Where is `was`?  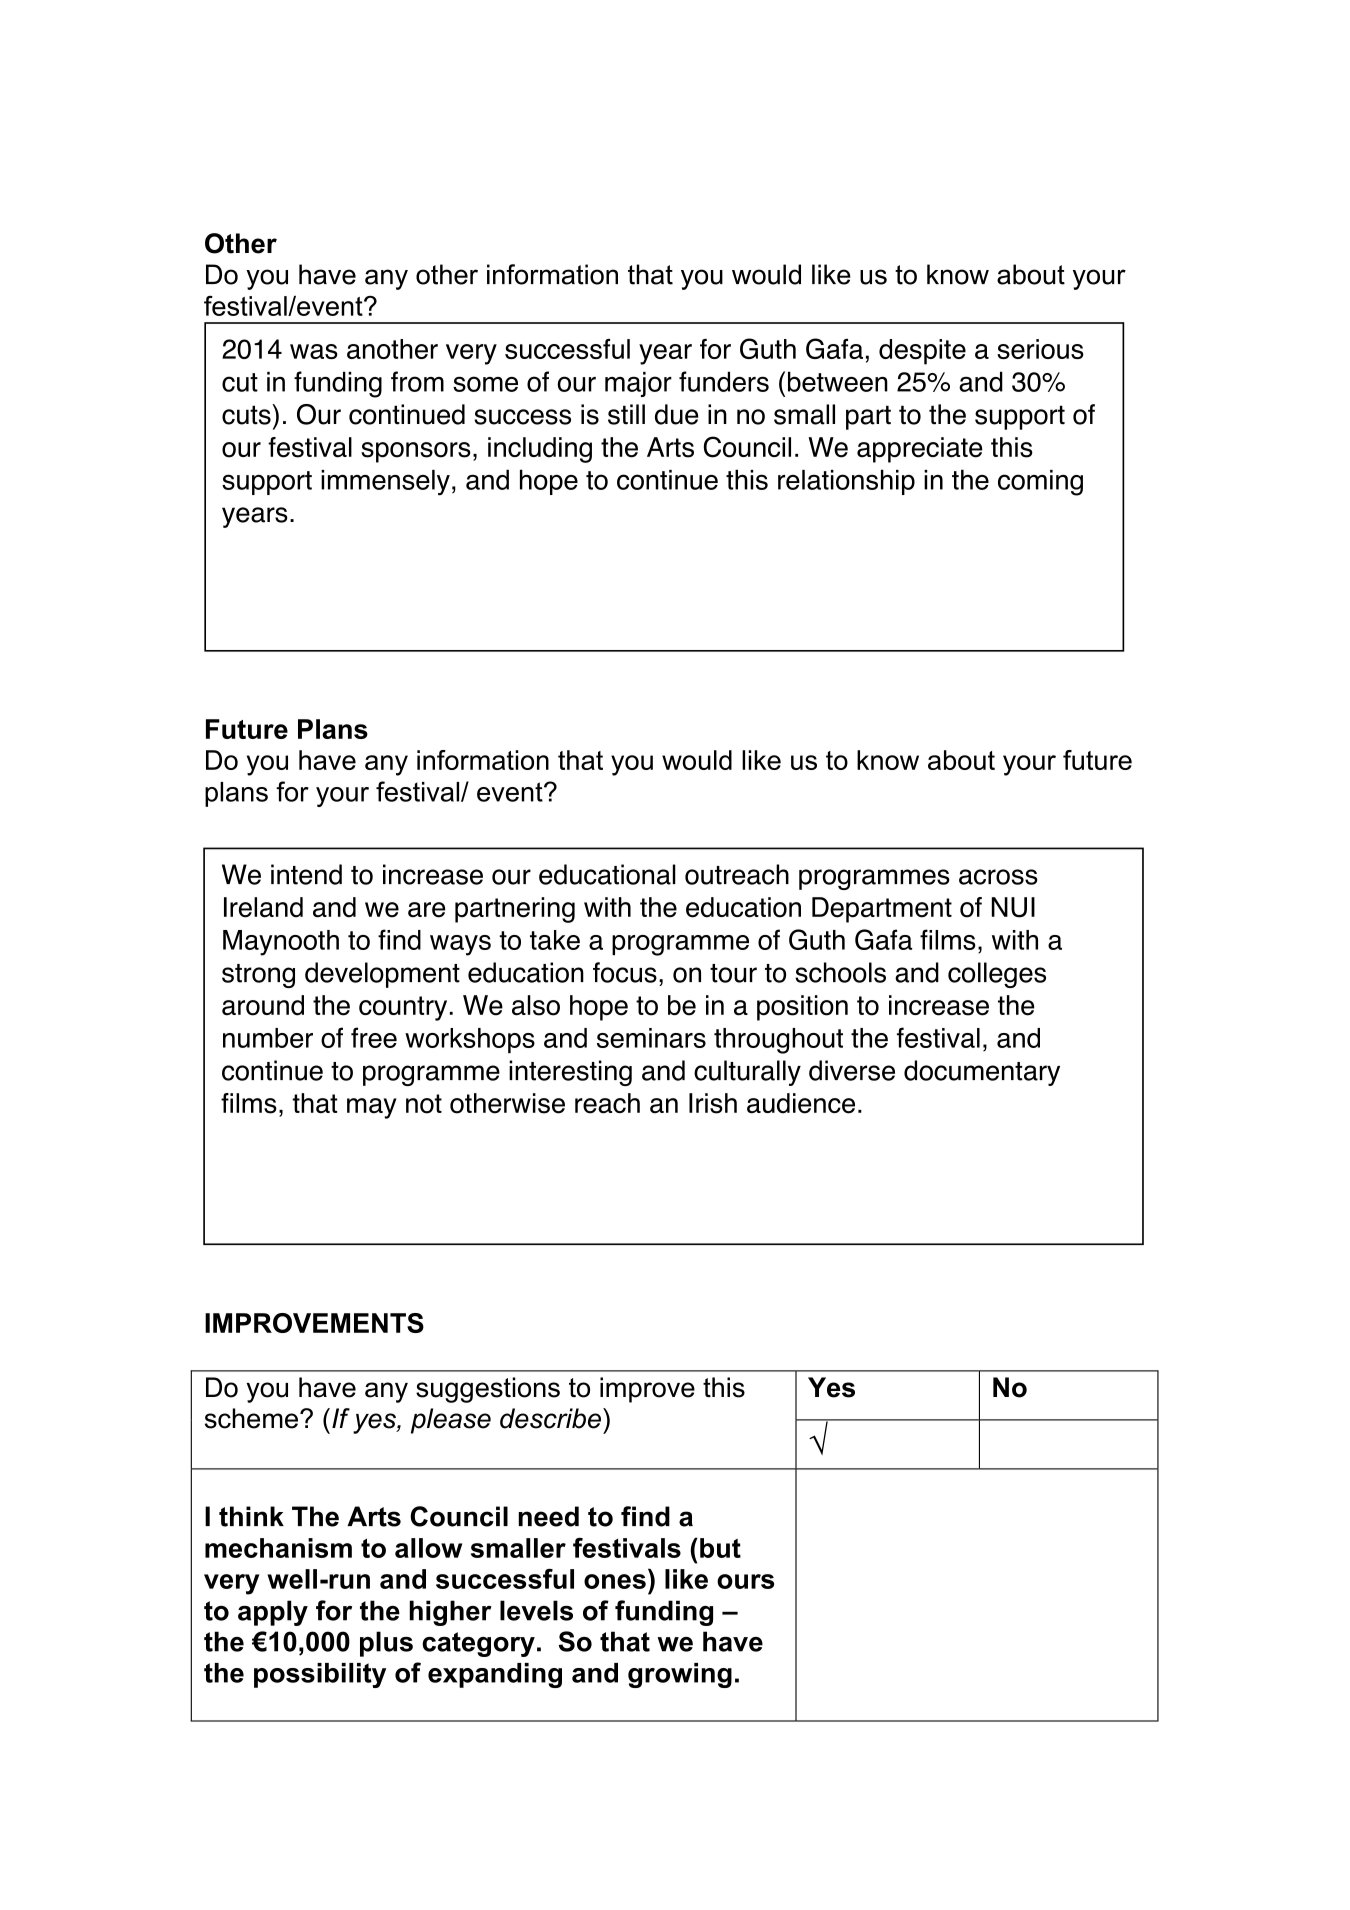
was is located at coordinates (314, 351).
